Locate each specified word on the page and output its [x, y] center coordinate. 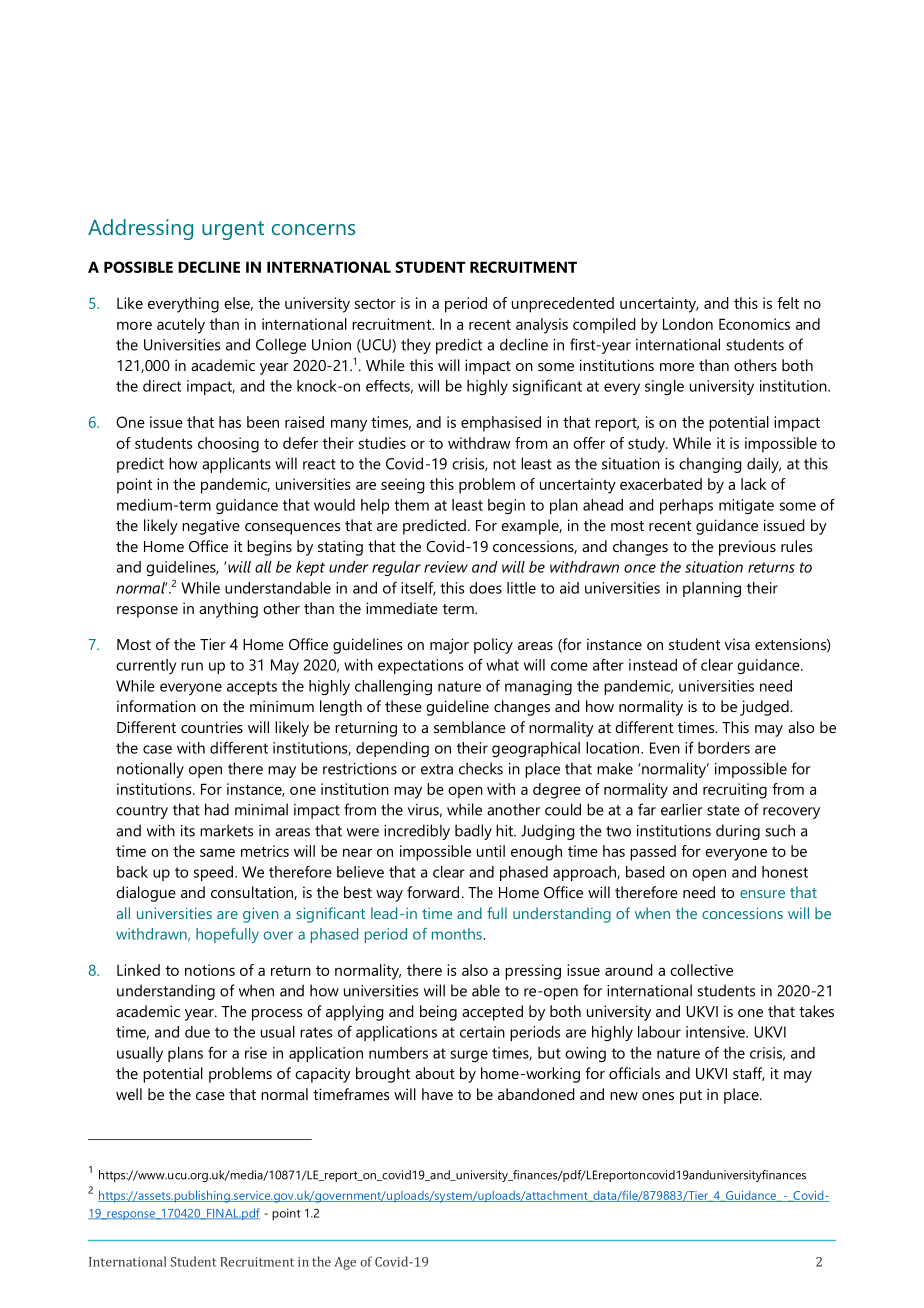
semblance [470, 727]
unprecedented [563, 305]
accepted [492, 1013]
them [411, 505]
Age [345, 1263]
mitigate [746, 506]
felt [788, 303]
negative [211, 527]
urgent [233, 230]
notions [210, 970]
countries [212, 727]
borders [724, 748]
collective [701, 970]
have [437, 1094]
